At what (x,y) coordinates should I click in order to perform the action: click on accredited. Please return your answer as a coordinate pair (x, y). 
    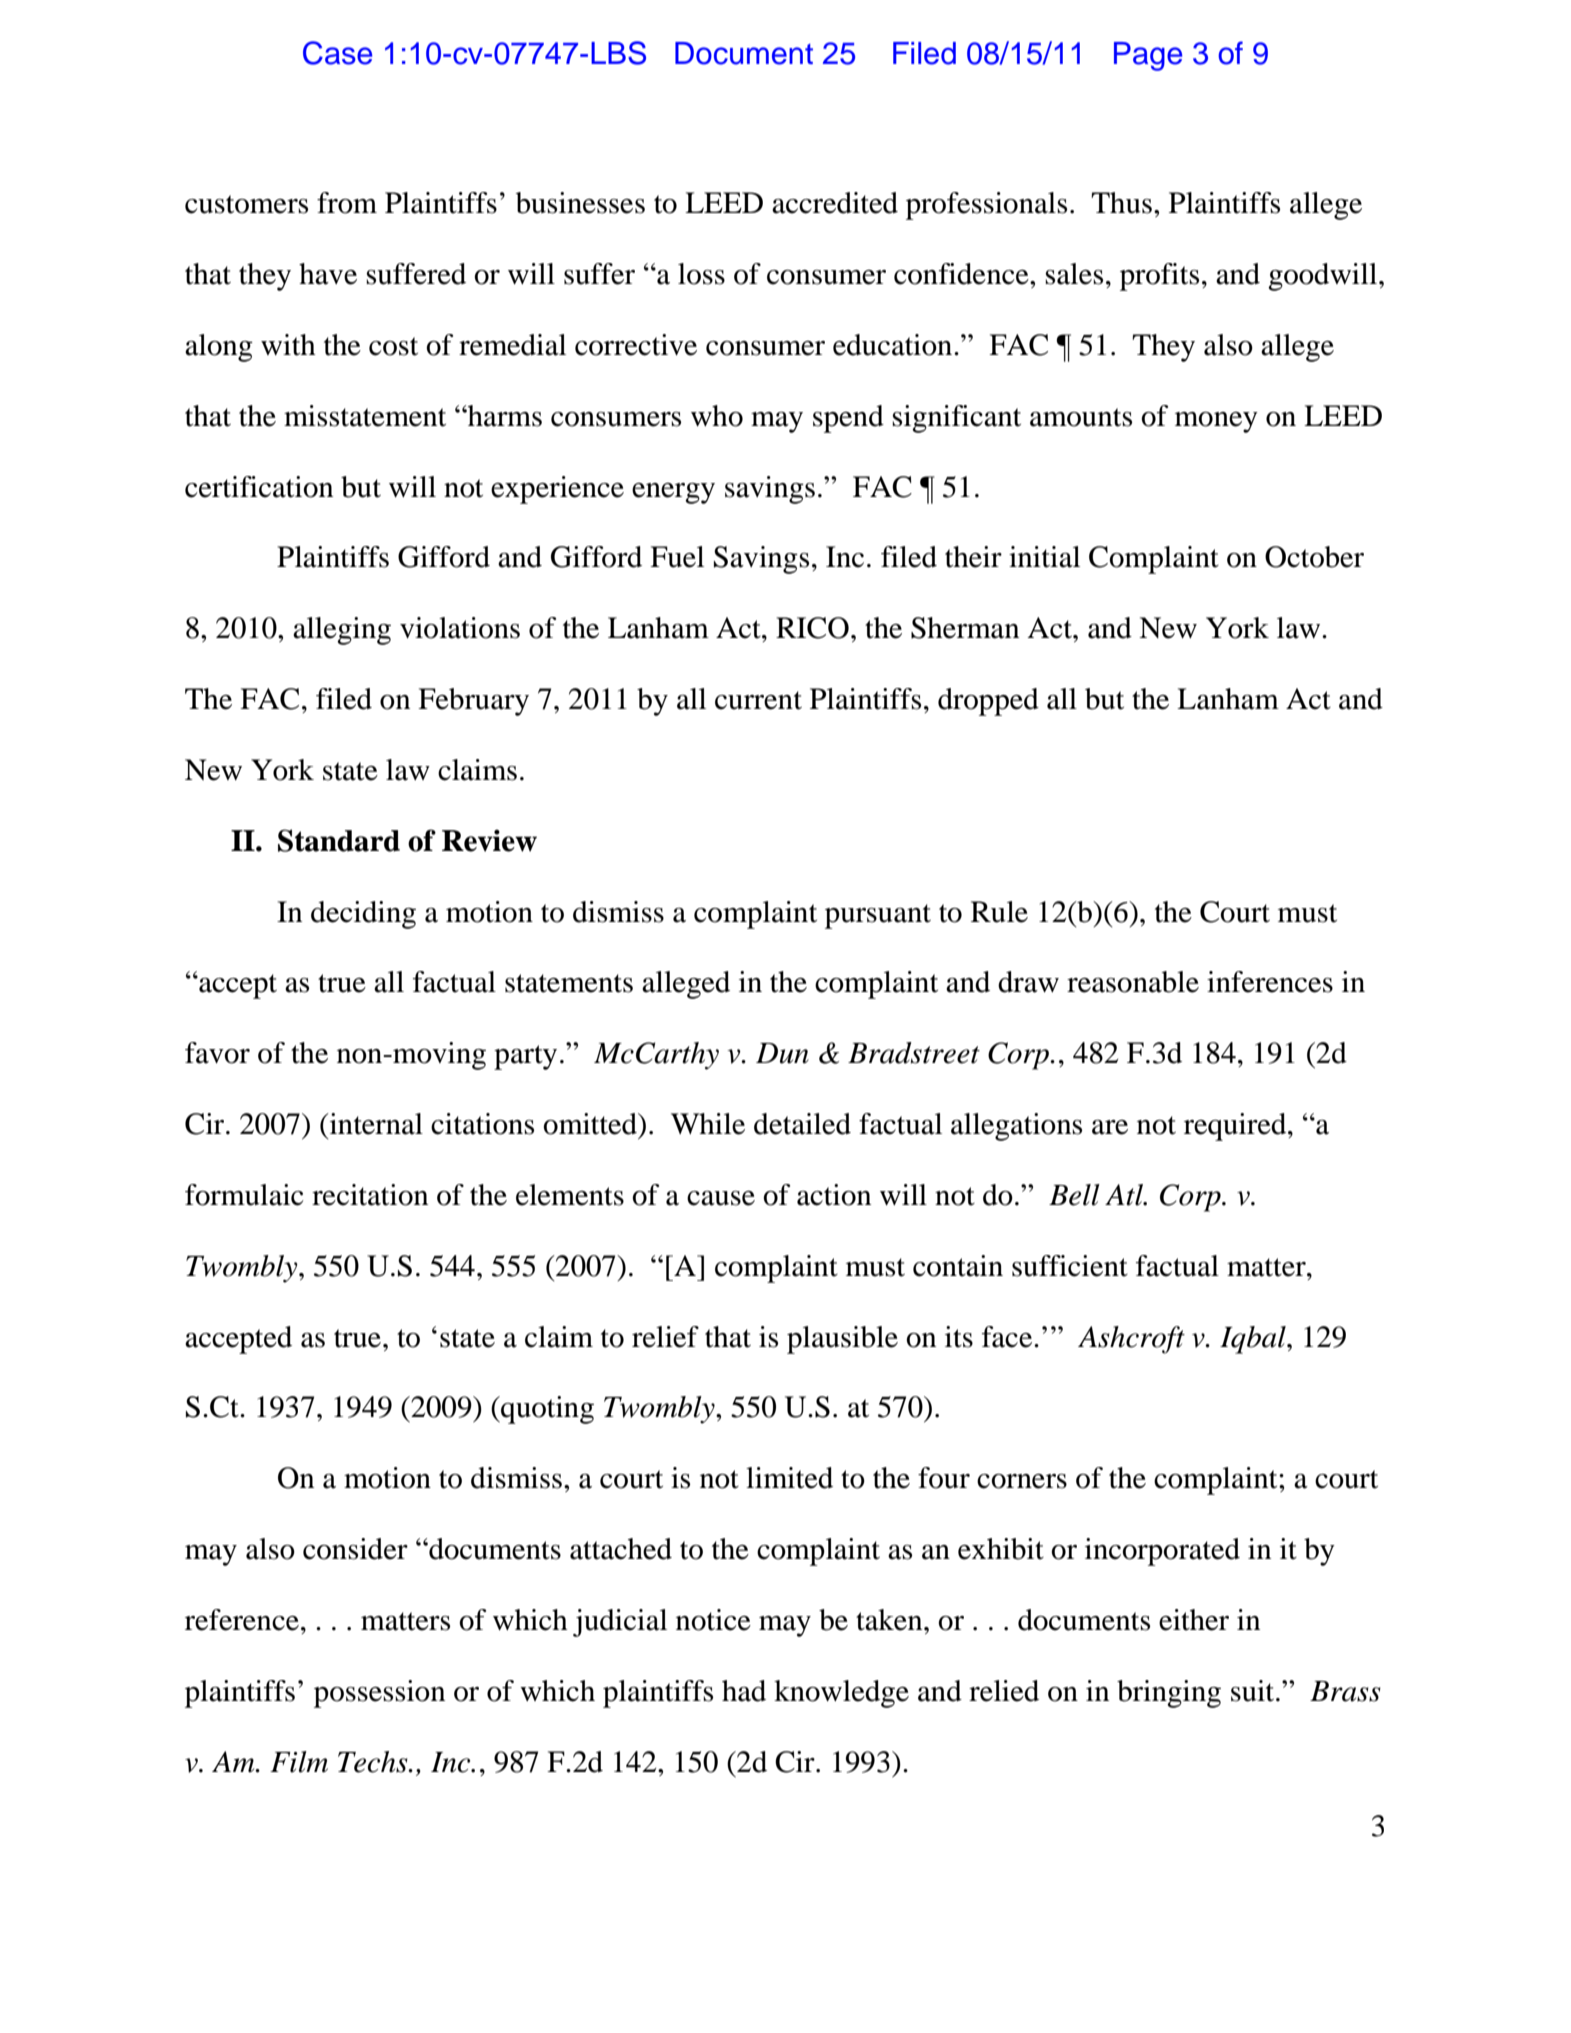
    Looking at the image, I should click on (835, 203).
